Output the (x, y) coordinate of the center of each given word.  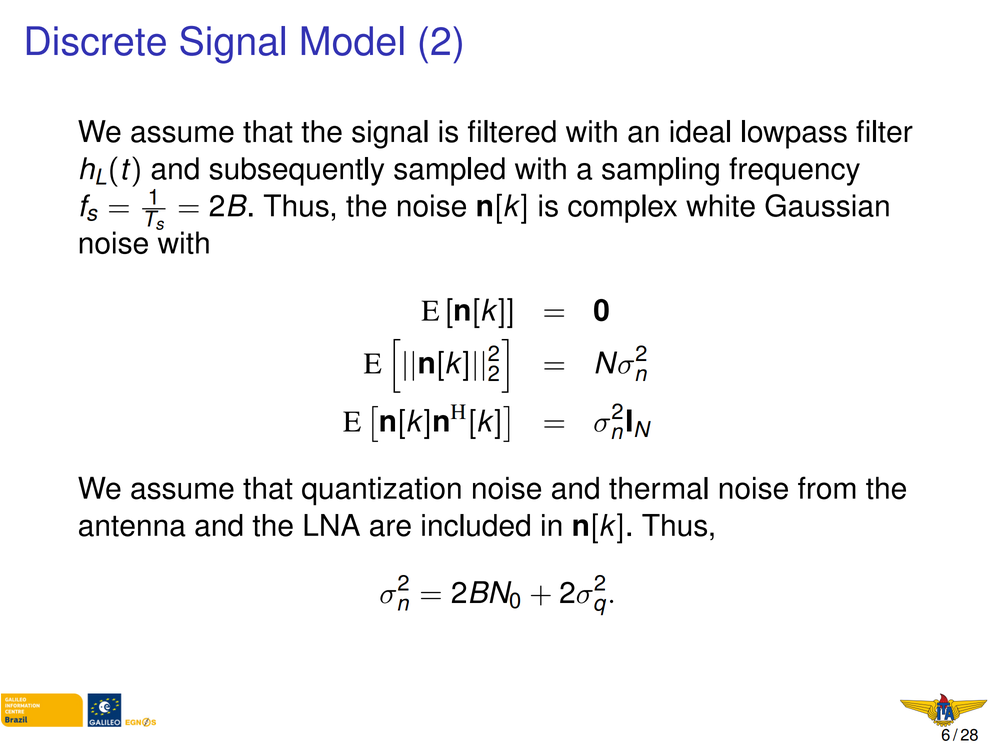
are (390, 528)
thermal (658, 488)
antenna (132, 526)
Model (352, 41)
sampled (449, 171)
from (827, 488)
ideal (700, 131)
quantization (381, 491)
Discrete (96, 41)
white (720, 205)
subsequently (296, 171)
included (476, 525)
